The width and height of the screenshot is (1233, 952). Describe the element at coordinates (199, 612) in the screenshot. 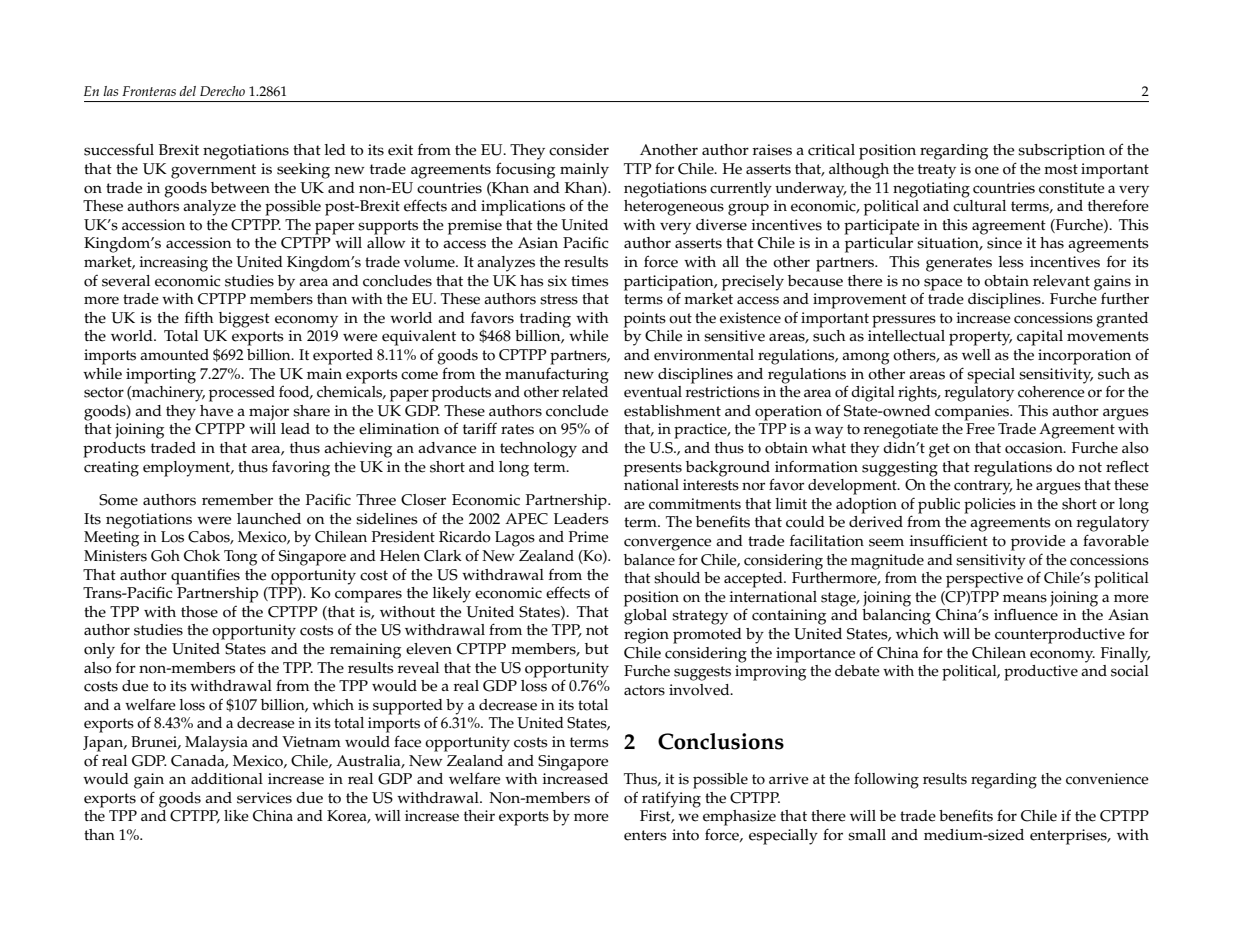

I see `those` at that location.
